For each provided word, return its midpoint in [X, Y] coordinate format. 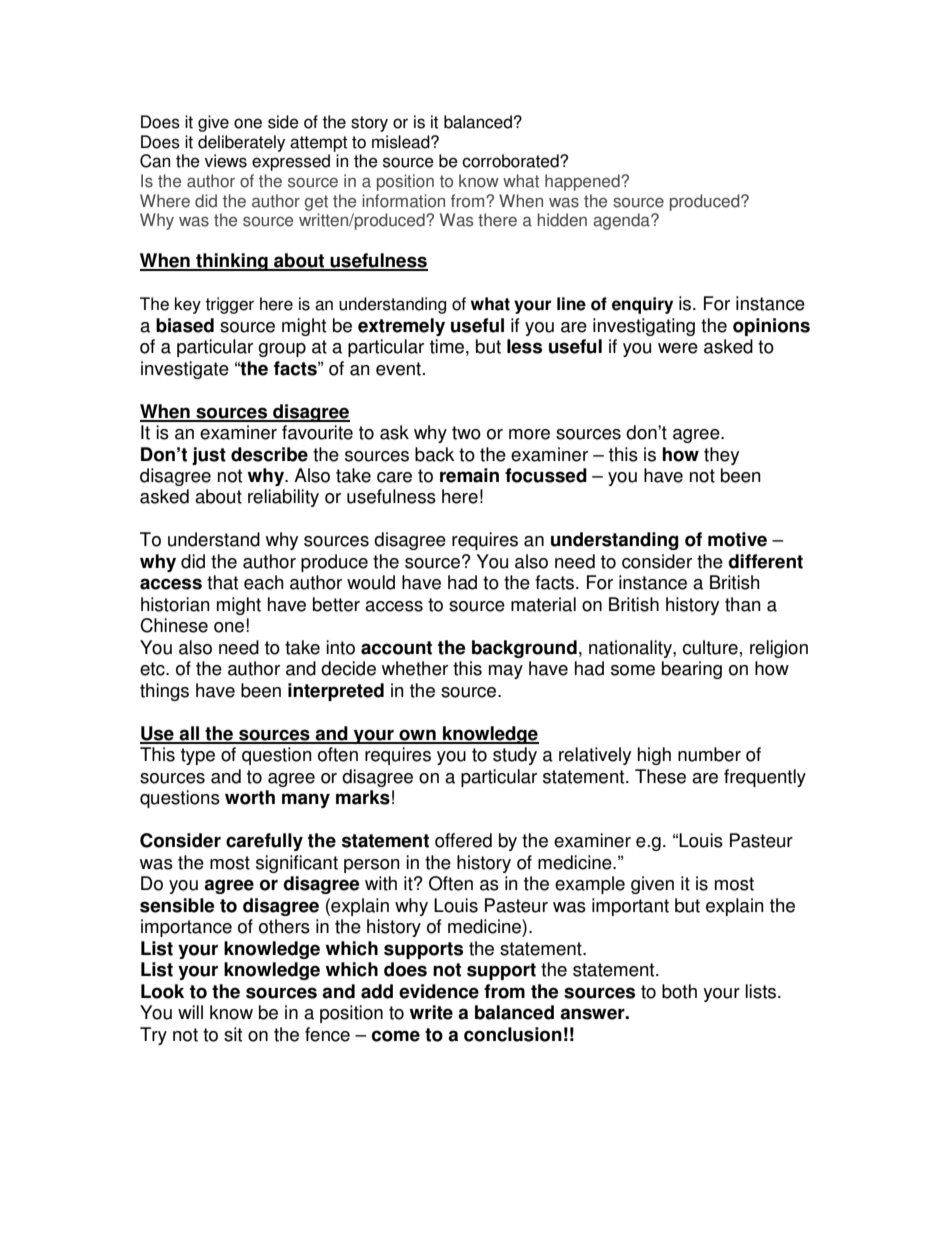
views [226, 161]
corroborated [511, 161]
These [660, 776]
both [679, 991]
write [431, 1012]
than [743, 604]
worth [250, 797]
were [678, 348]
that [222, 582]
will [190, 1012]
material [543, 604]
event [398, 369]
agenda [622, 221]
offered [463, 840]
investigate [185, 370]
